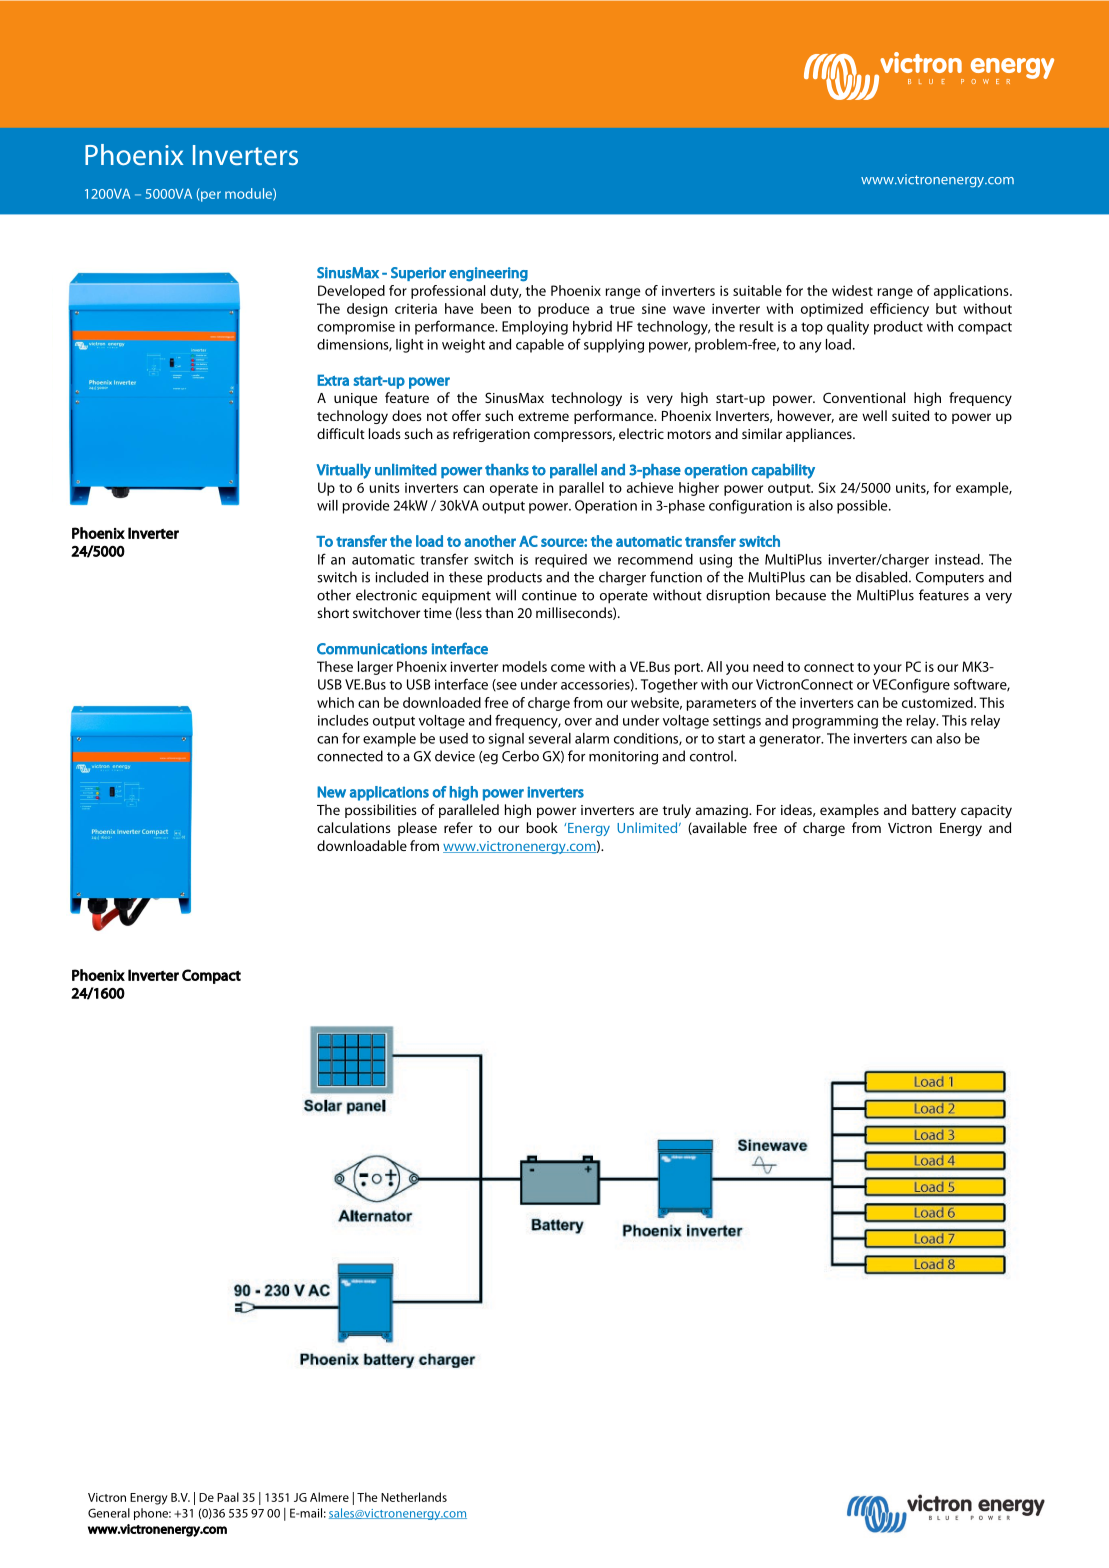 The height and width of the screenshot is (1568, 1109). I want to click on Paal, so click(228, 1497).
